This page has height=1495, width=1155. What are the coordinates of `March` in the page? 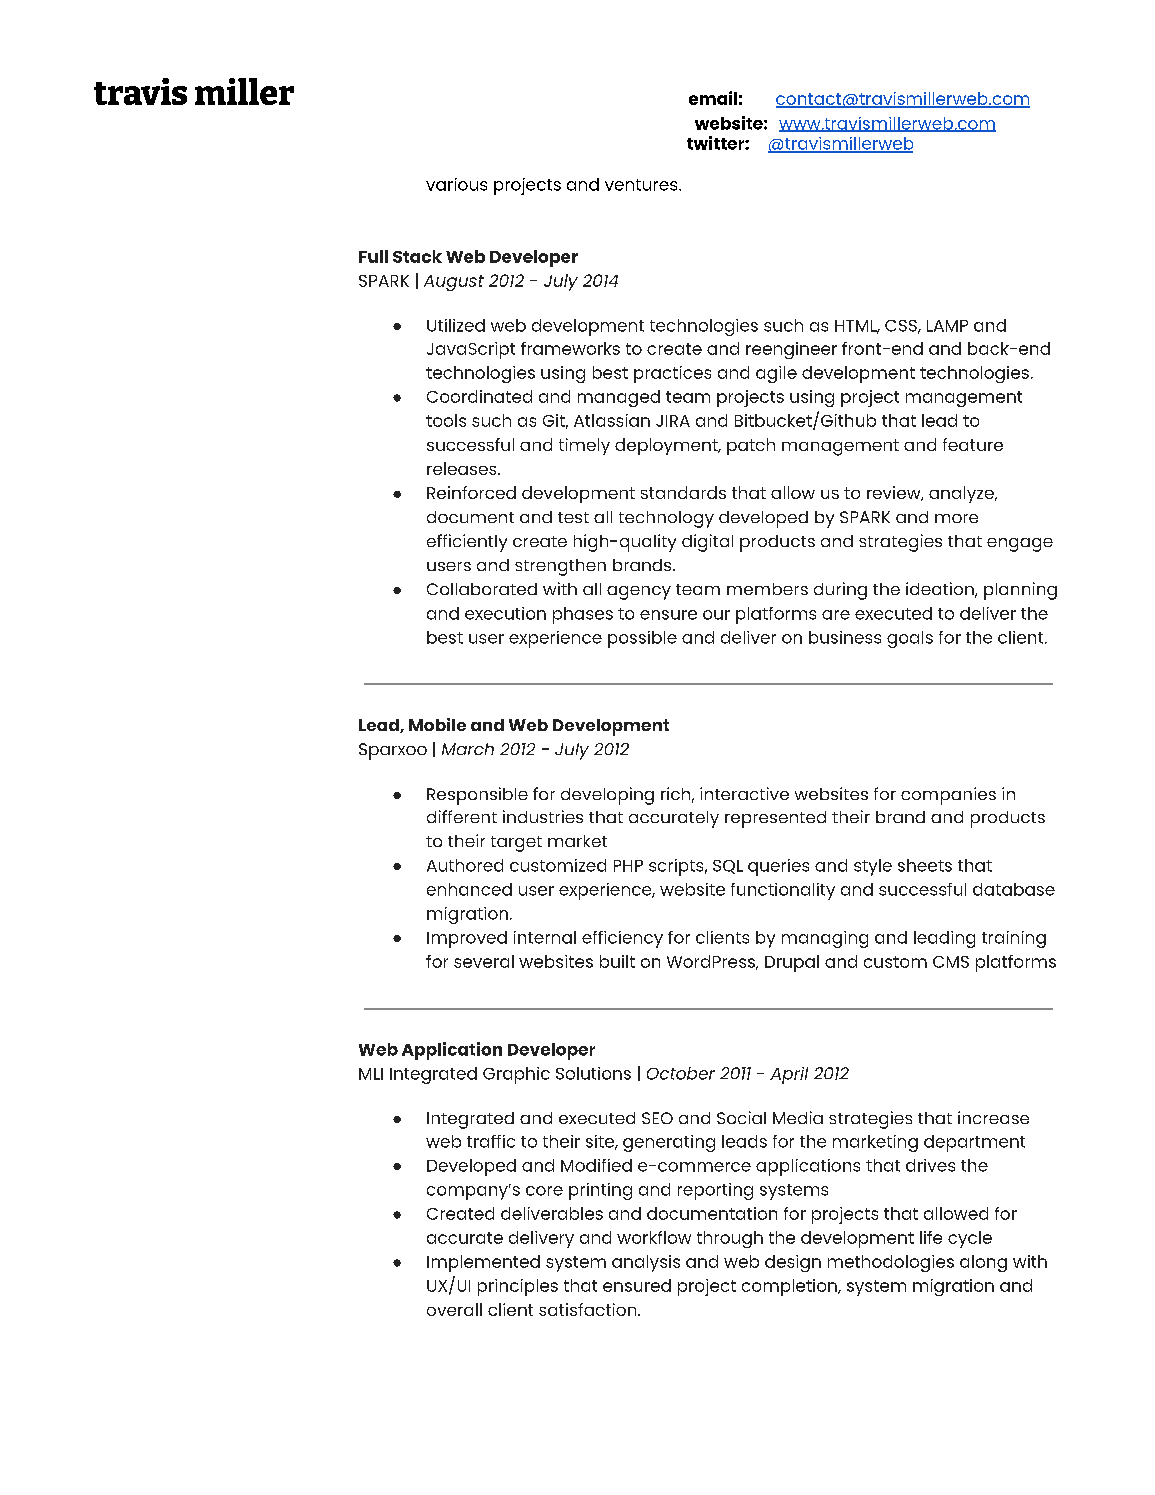 It's located at (468, 749).
